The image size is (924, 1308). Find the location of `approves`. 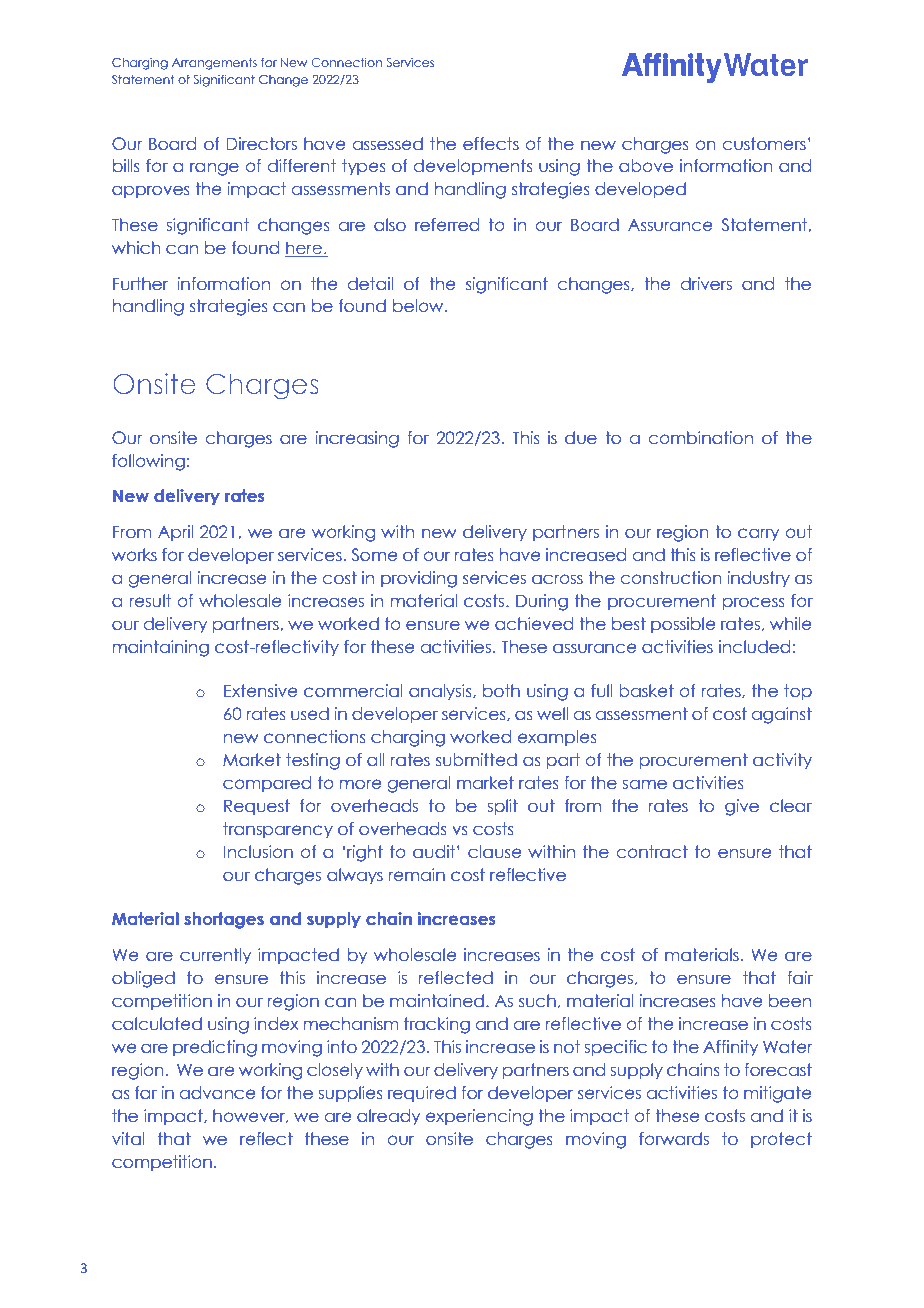

approves is located at coordinates (151, 191).
